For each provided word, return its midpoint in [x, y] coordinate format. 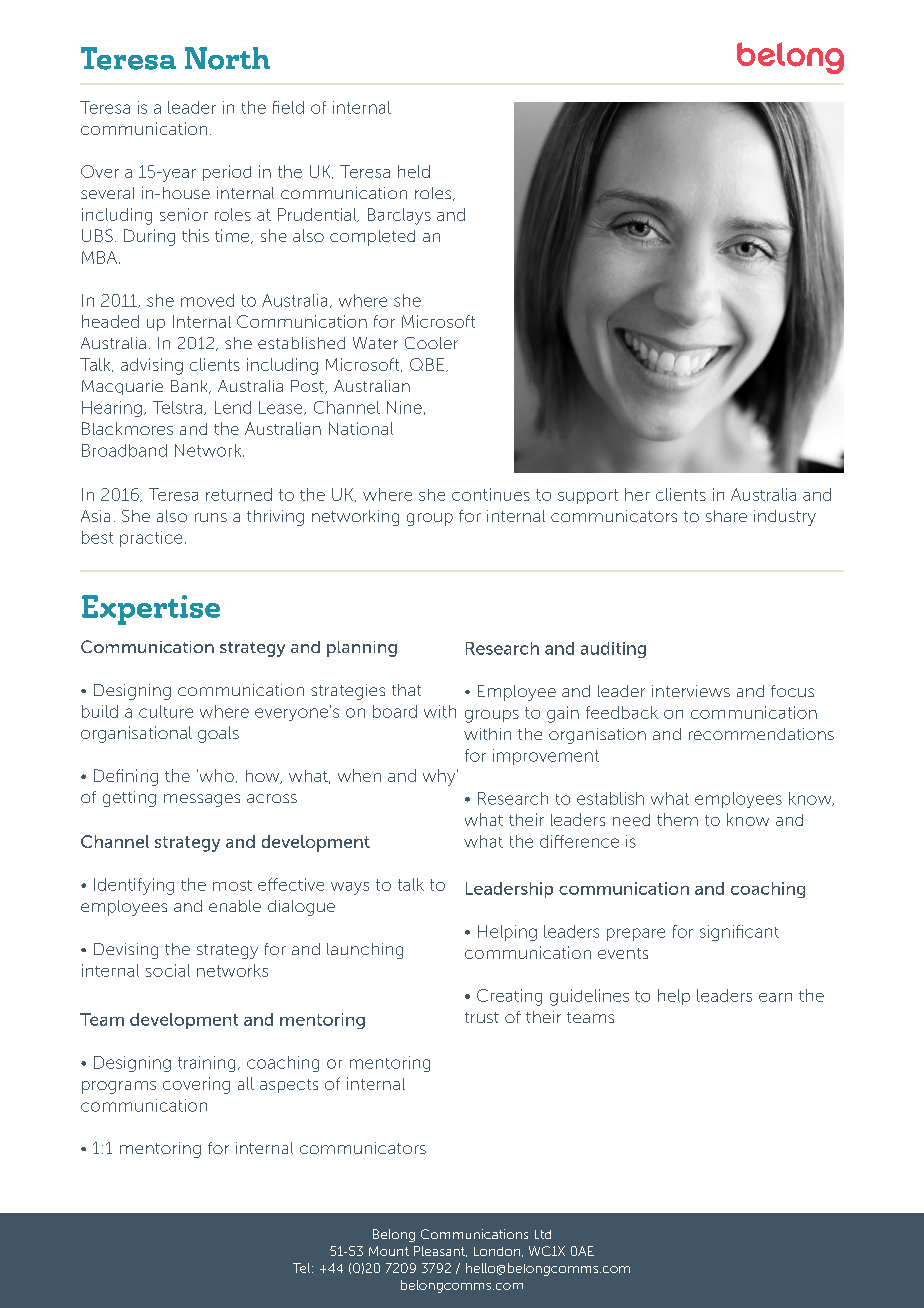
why [440, 777]
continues [491, 494]
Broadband [124, 450]
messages [202, 800]
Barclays [399, 216]
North [227, 58]
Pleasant [440, 1251]
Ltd [543, 1234]
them [677, 819]
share [726, 516]
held [414, 171]
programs [119, 1087]
